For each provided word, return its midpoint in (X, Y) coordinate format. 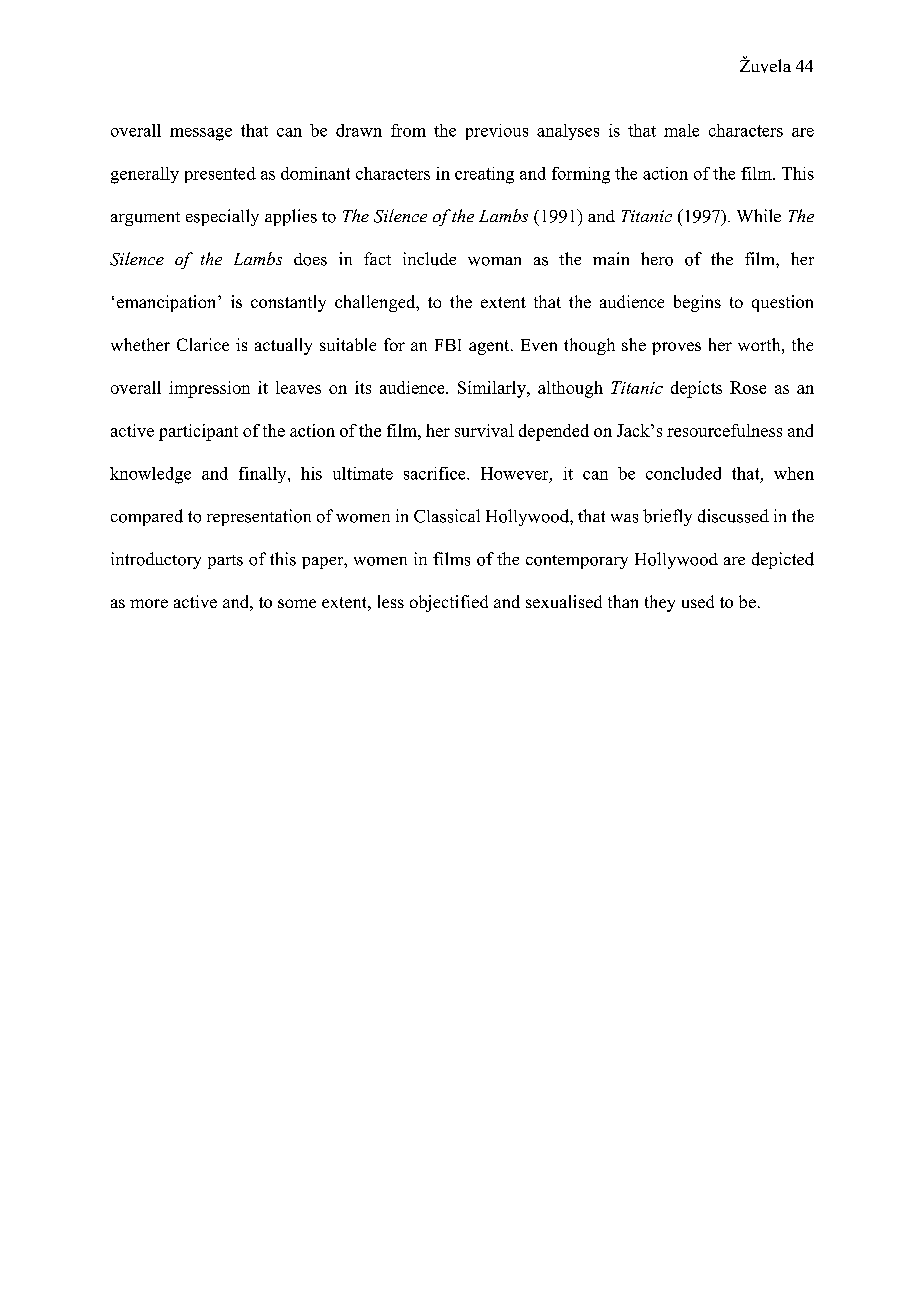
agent (490, 347)
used (698, 601)
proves (676, 348)
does (310, 259)
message (201, 134)
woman (494, 261)
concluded (683, 473)
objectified (449, 603)
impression (209, 389)
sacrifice (436, 473)
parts (225, 562)
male (681, 130)
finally (264, 475)
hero (657, 259)
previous (497, 132)
